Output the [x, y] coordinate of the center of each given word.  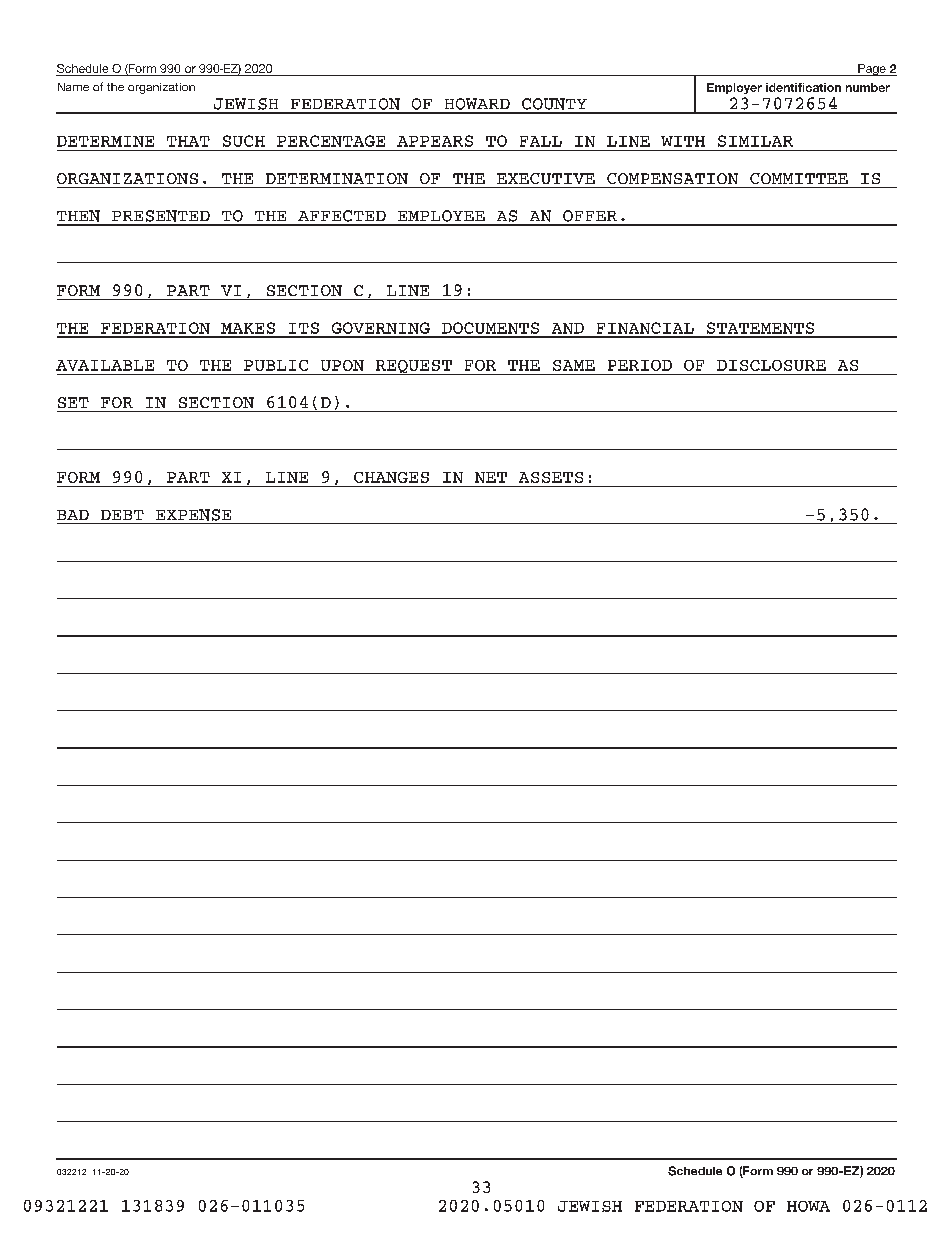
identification [803, 87]
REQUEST [413, 367]
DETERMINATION [337, 178]
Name [73, 87]
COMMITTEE [799, 178]
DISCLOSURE [771, 365]
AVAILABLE [105, 365]
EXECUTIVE [546, 178]
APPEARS [435, 141]
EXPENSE [193, 515]
